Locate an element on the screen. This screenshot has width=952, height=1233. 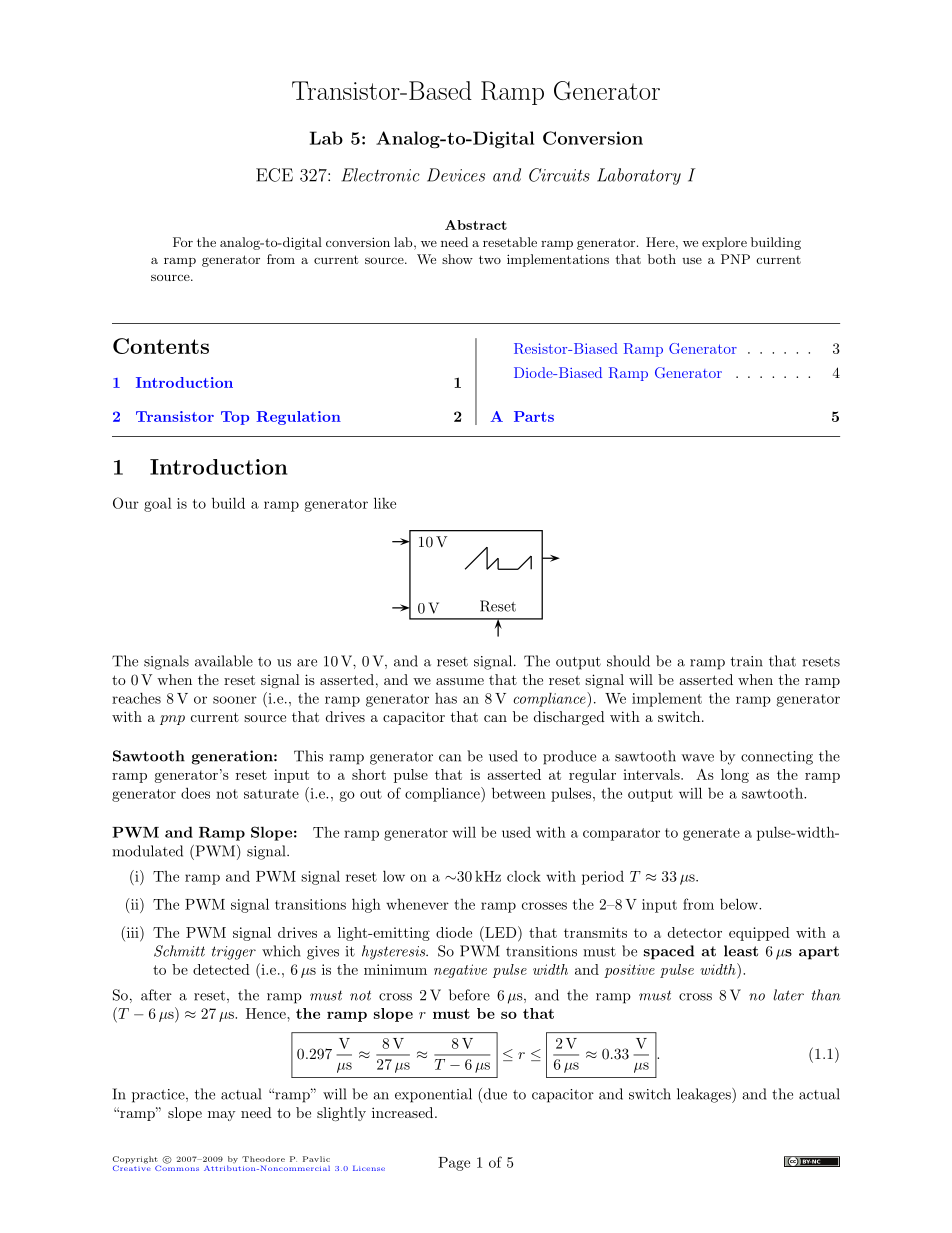
ECE is located at coordinates (274, 175).
